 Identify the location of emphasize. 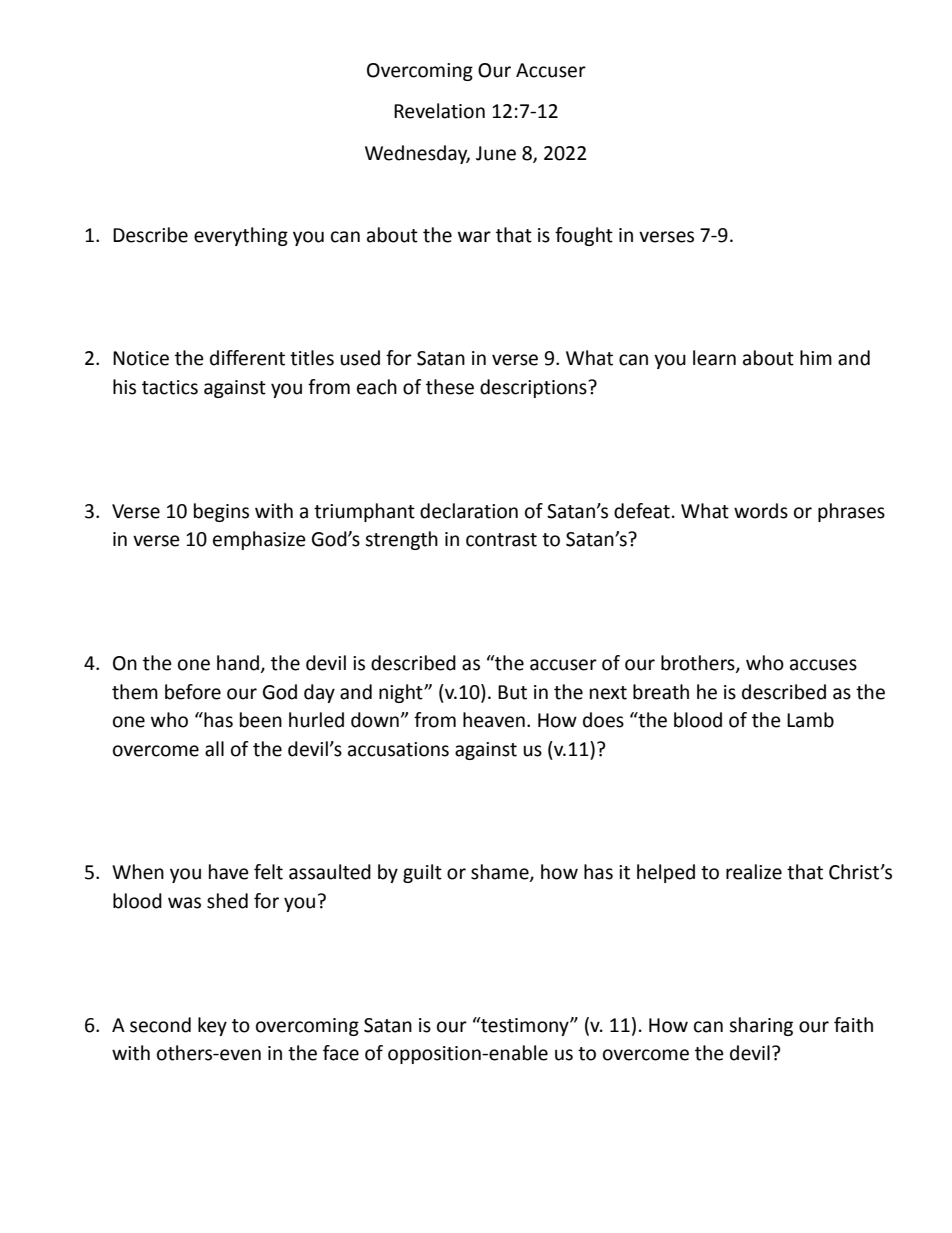
(259, 540).
